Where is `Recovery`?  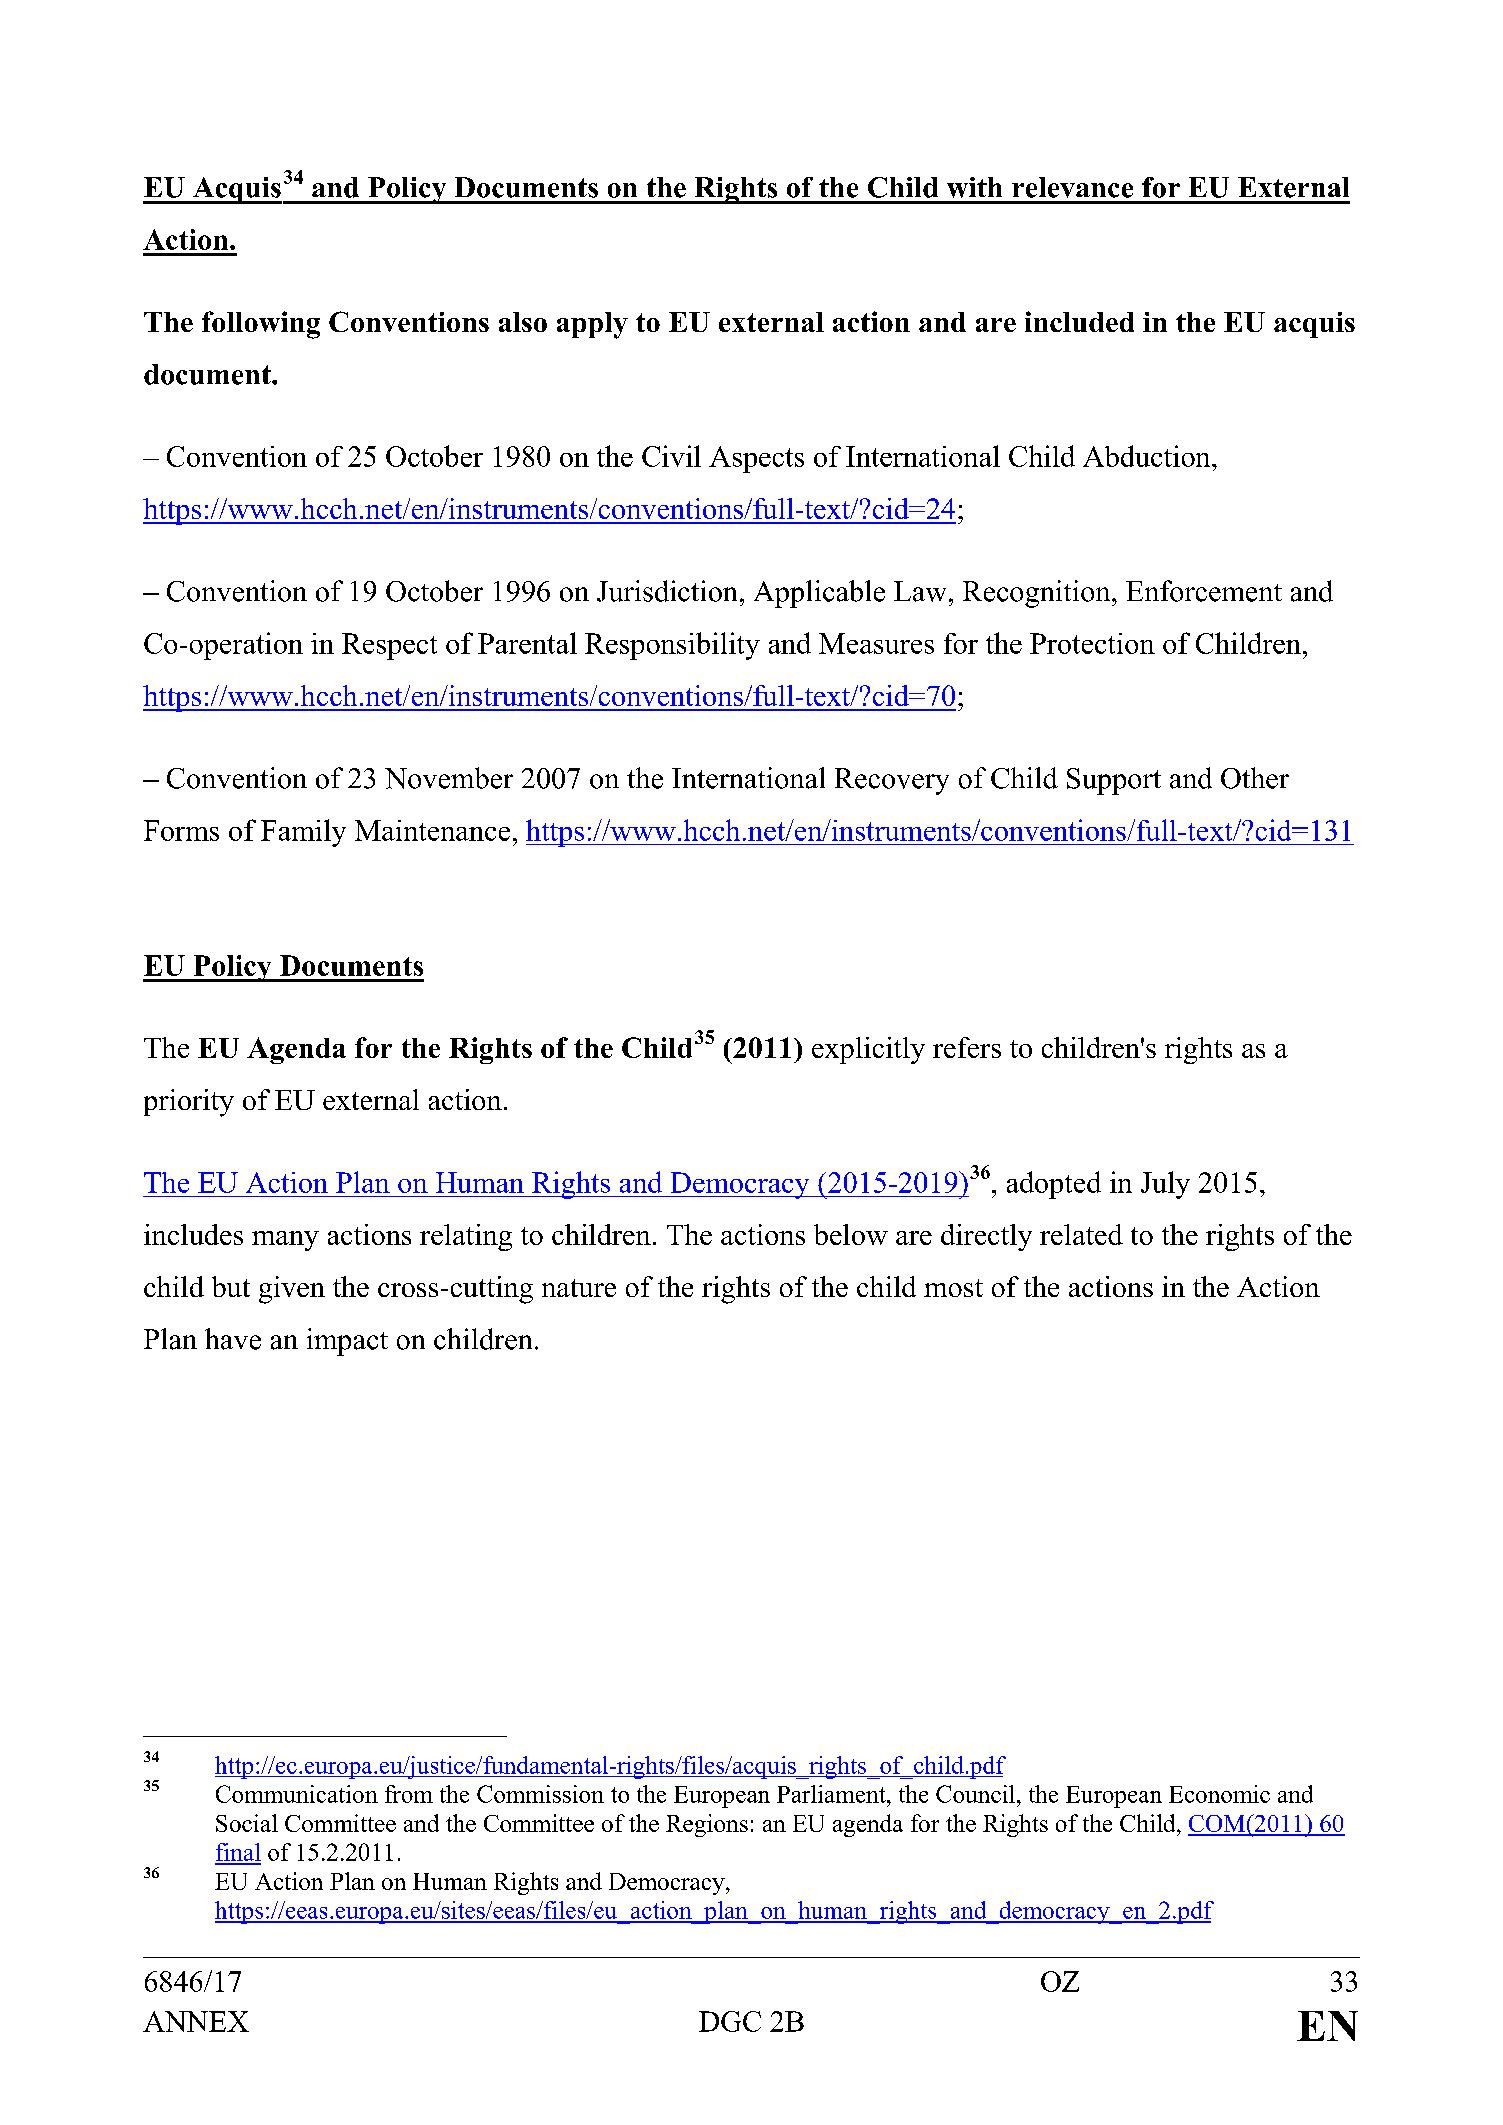
Recovery is located at coordinates (892, 781).
